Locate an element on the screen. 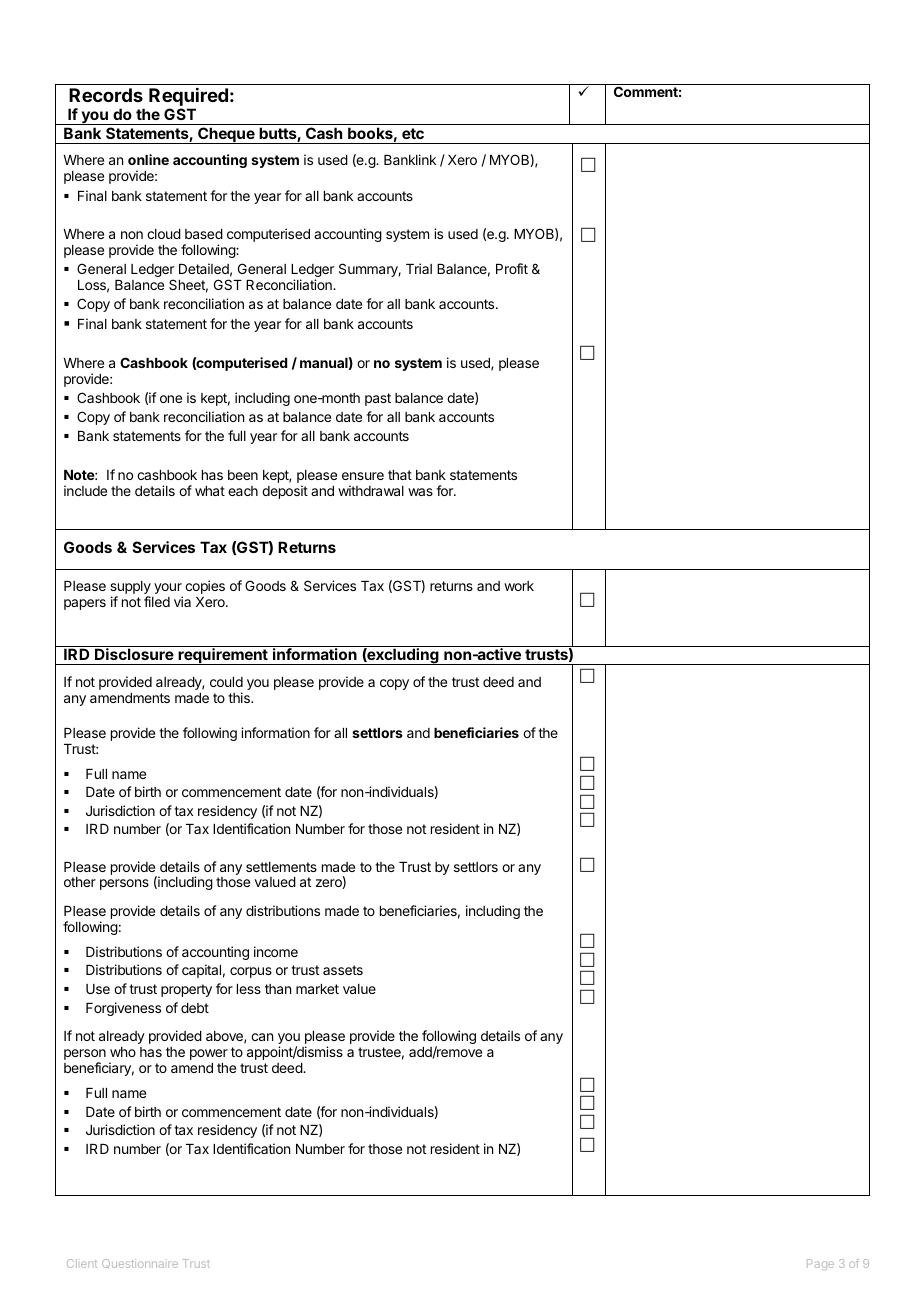  Page is located at coordinates (820, 1264).
